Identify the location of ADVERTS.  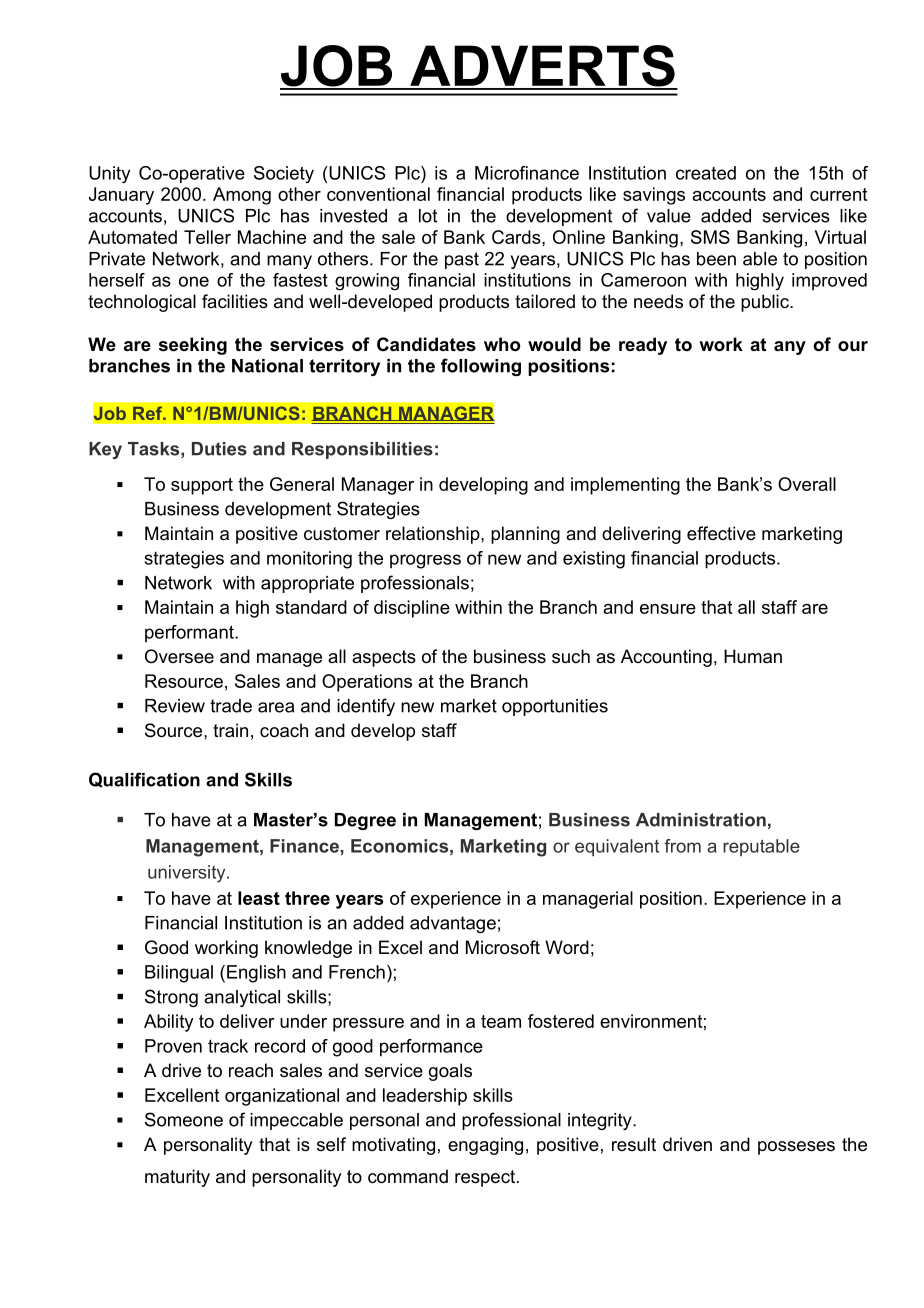
(542, 67).
